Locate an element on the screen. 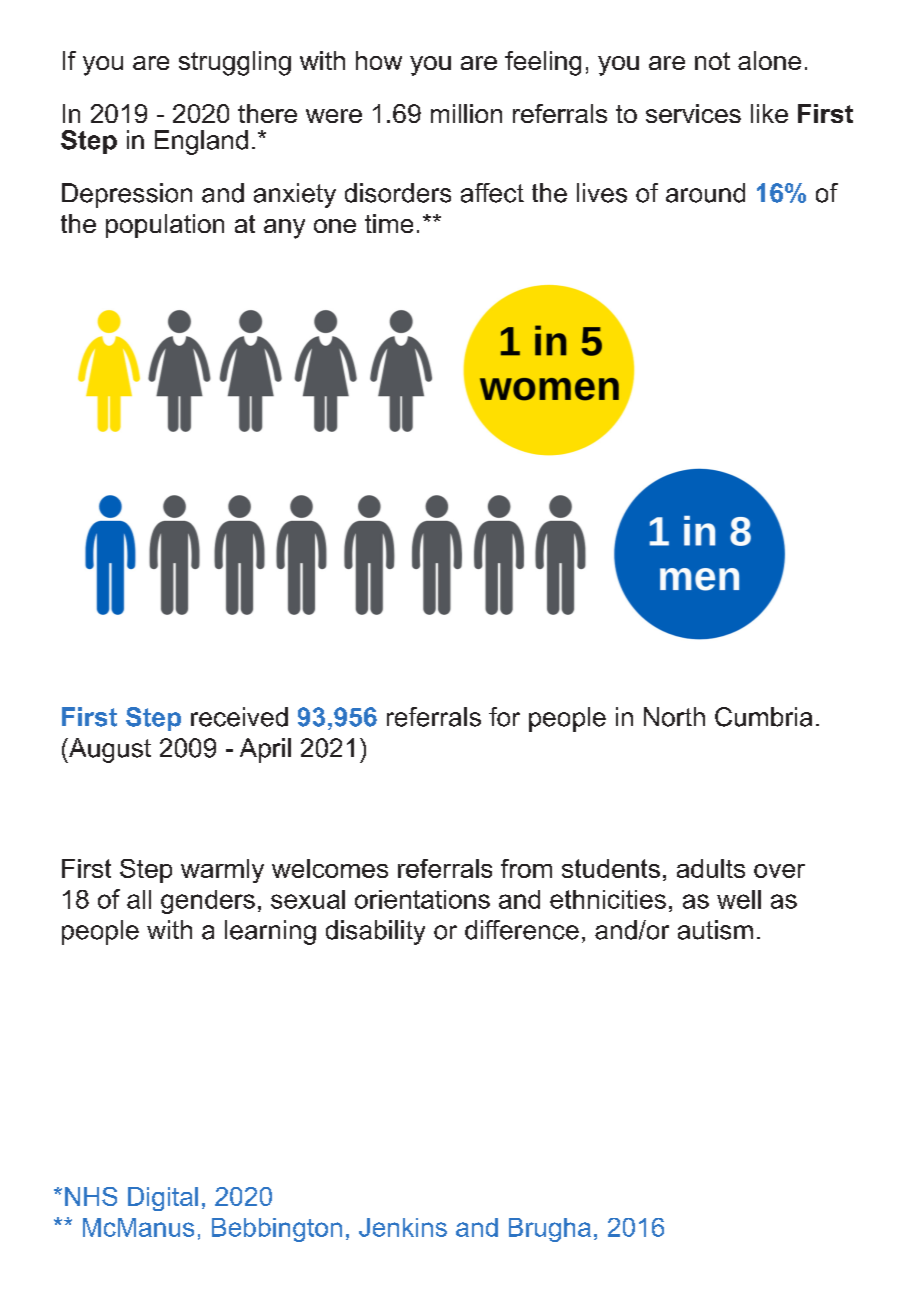  million is located at coordinates (466, 113).
